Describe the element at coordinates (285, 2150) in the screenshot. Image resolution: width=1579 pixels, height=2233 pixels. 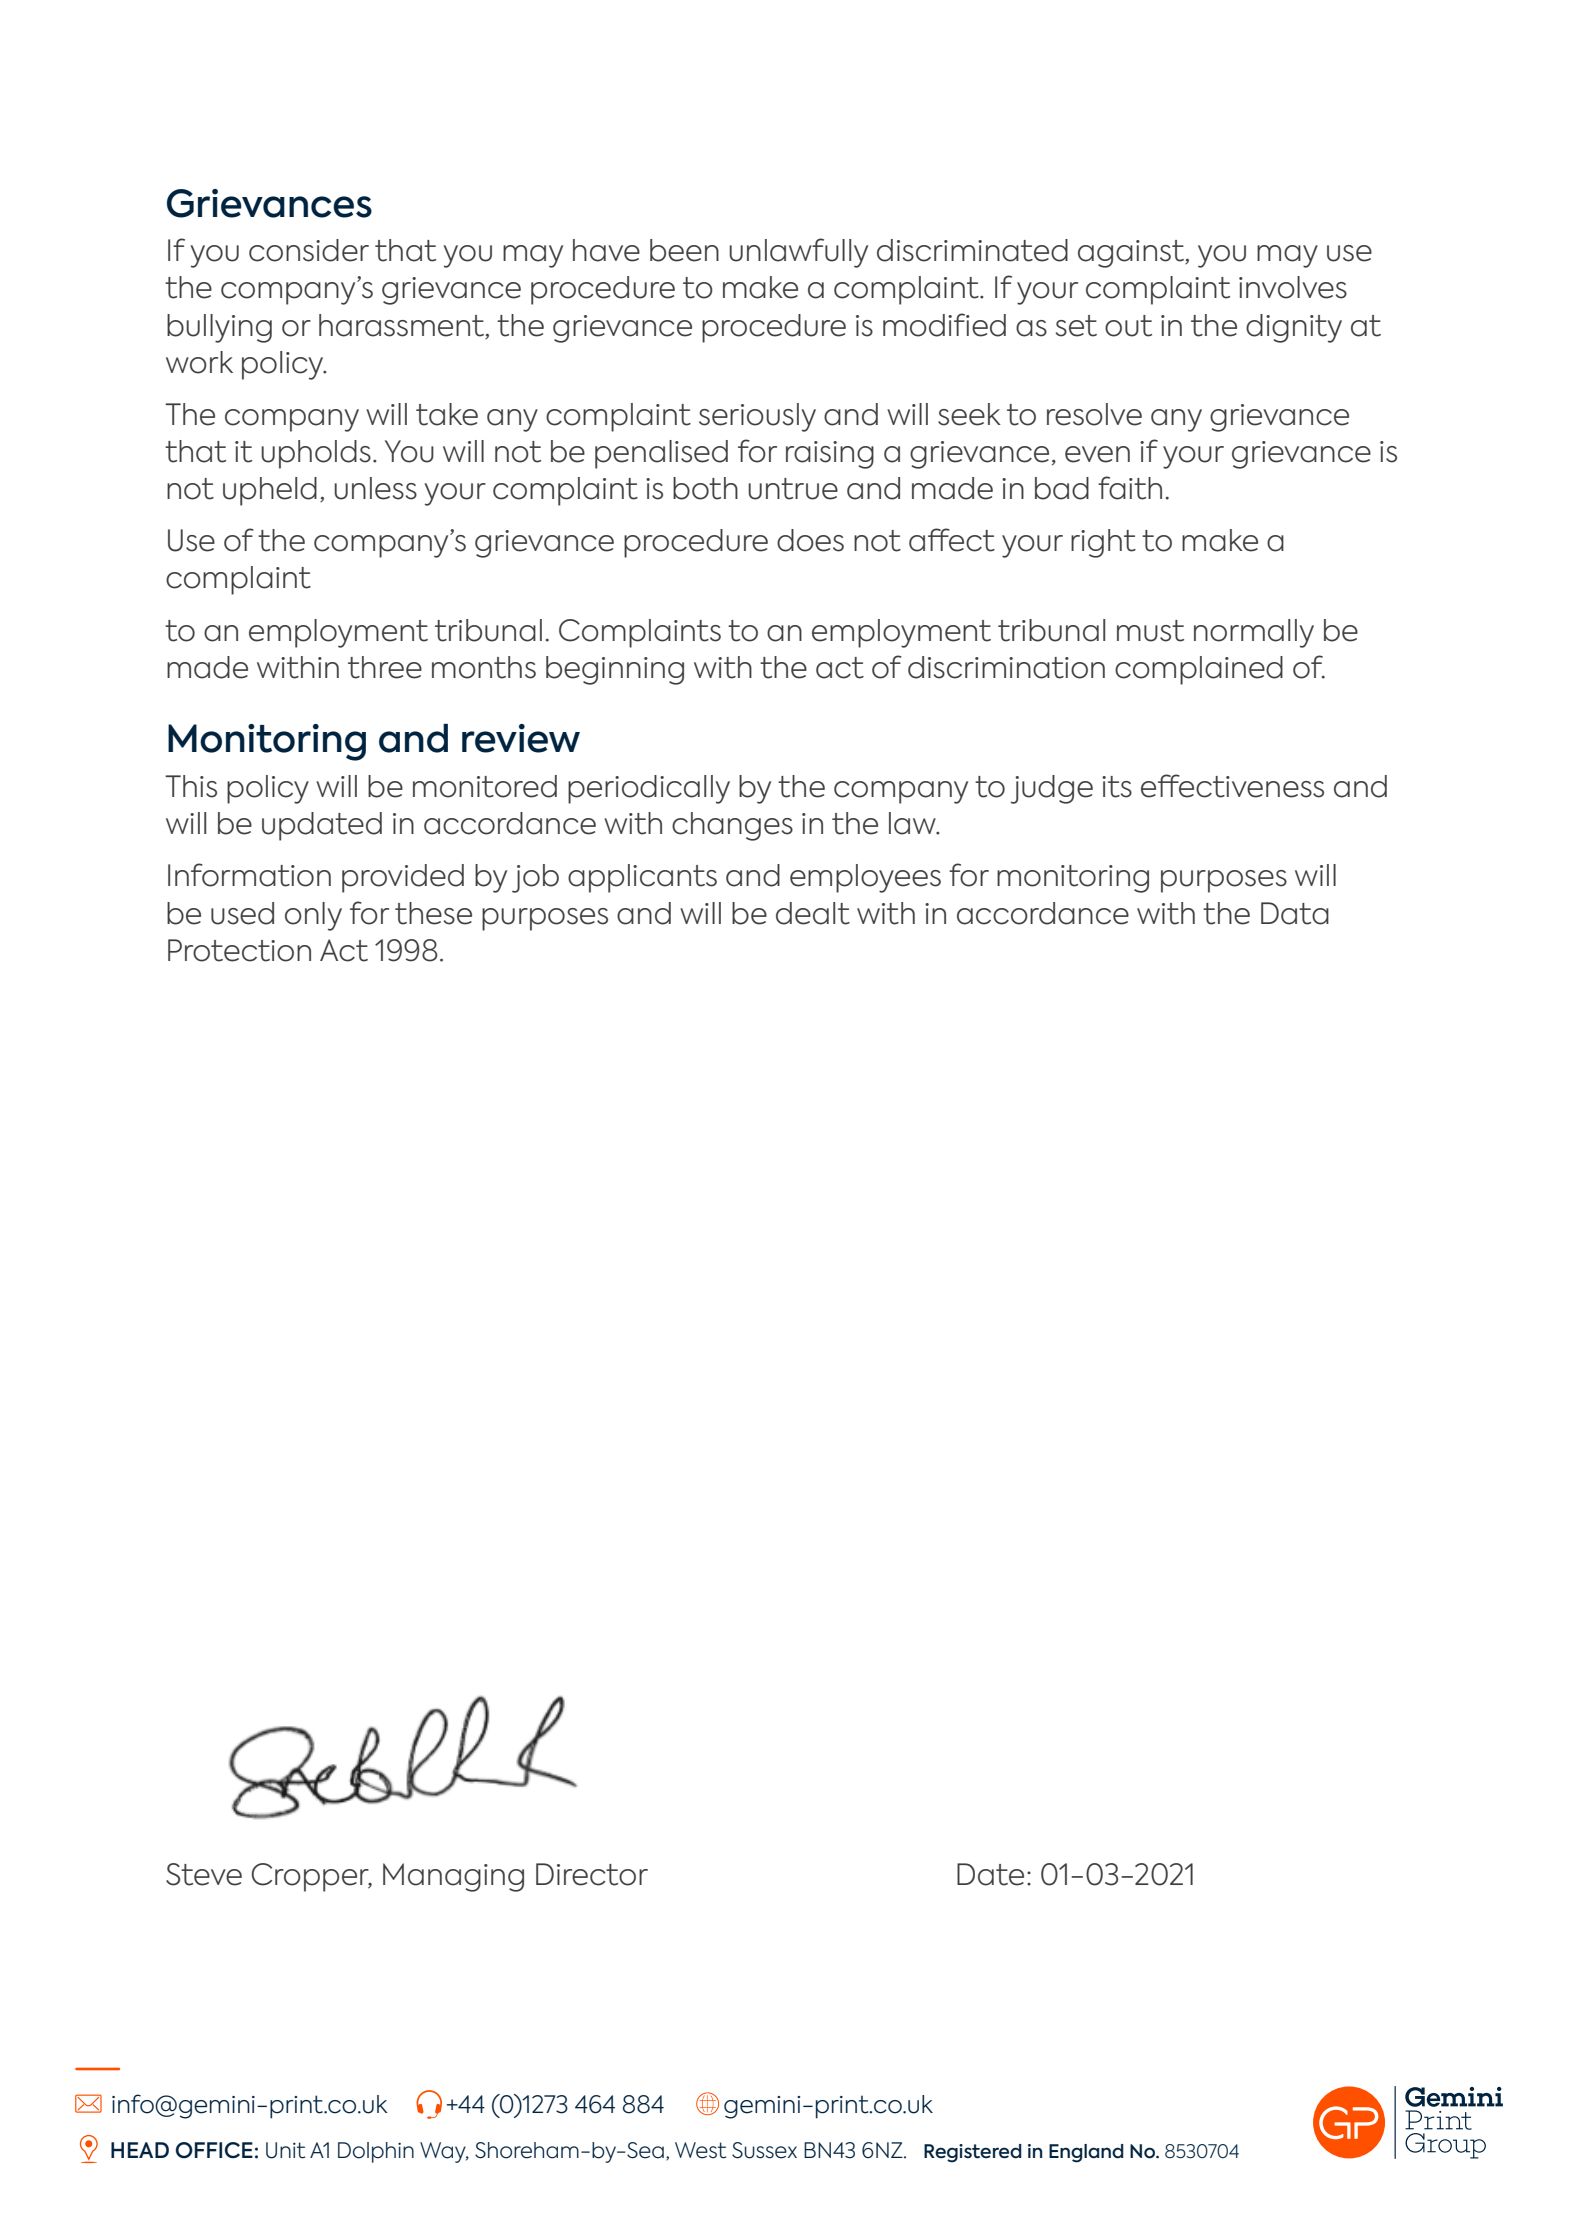
I see `Unit` at that location.
